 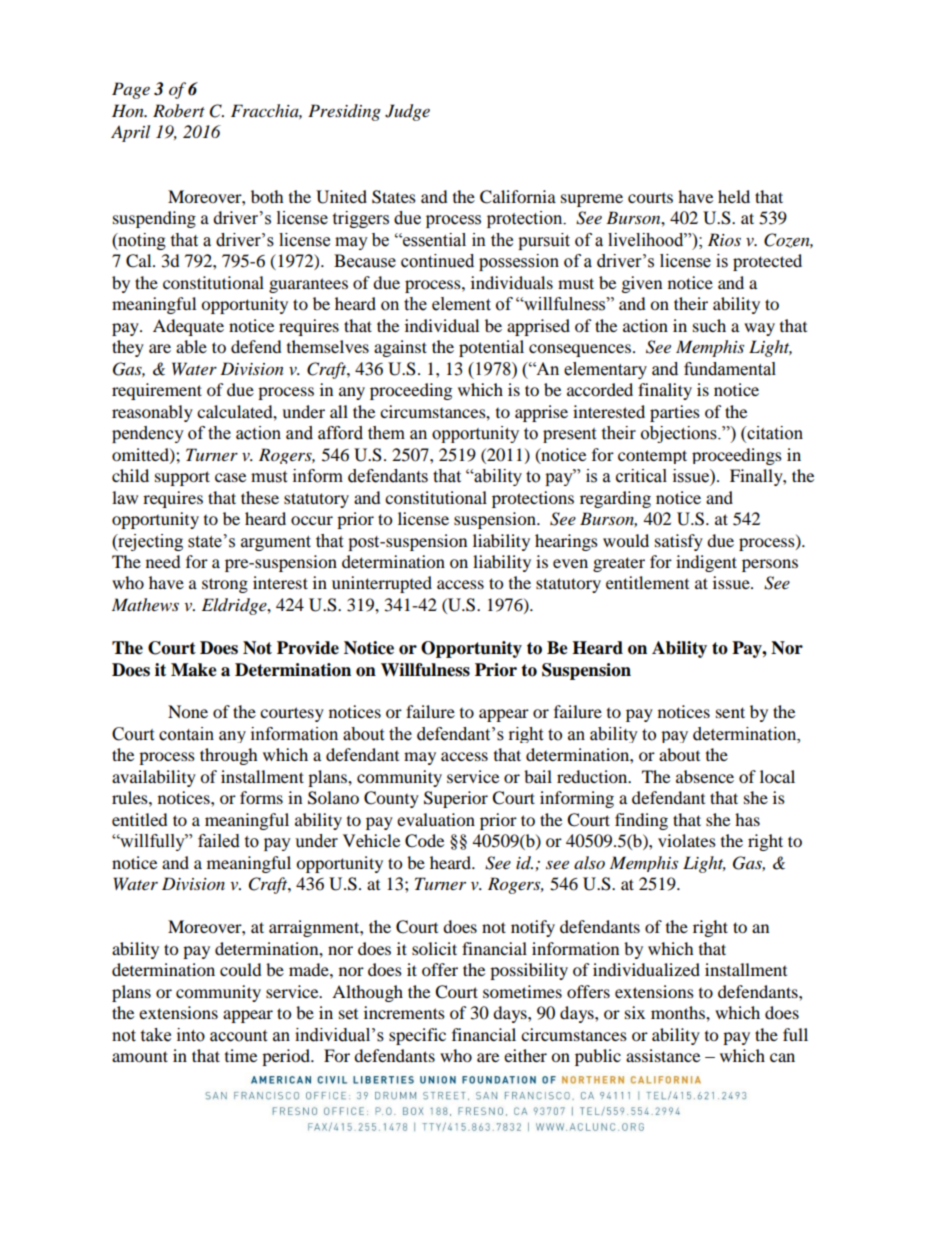 I want to click on Judge, so click(x=407, y=112).
